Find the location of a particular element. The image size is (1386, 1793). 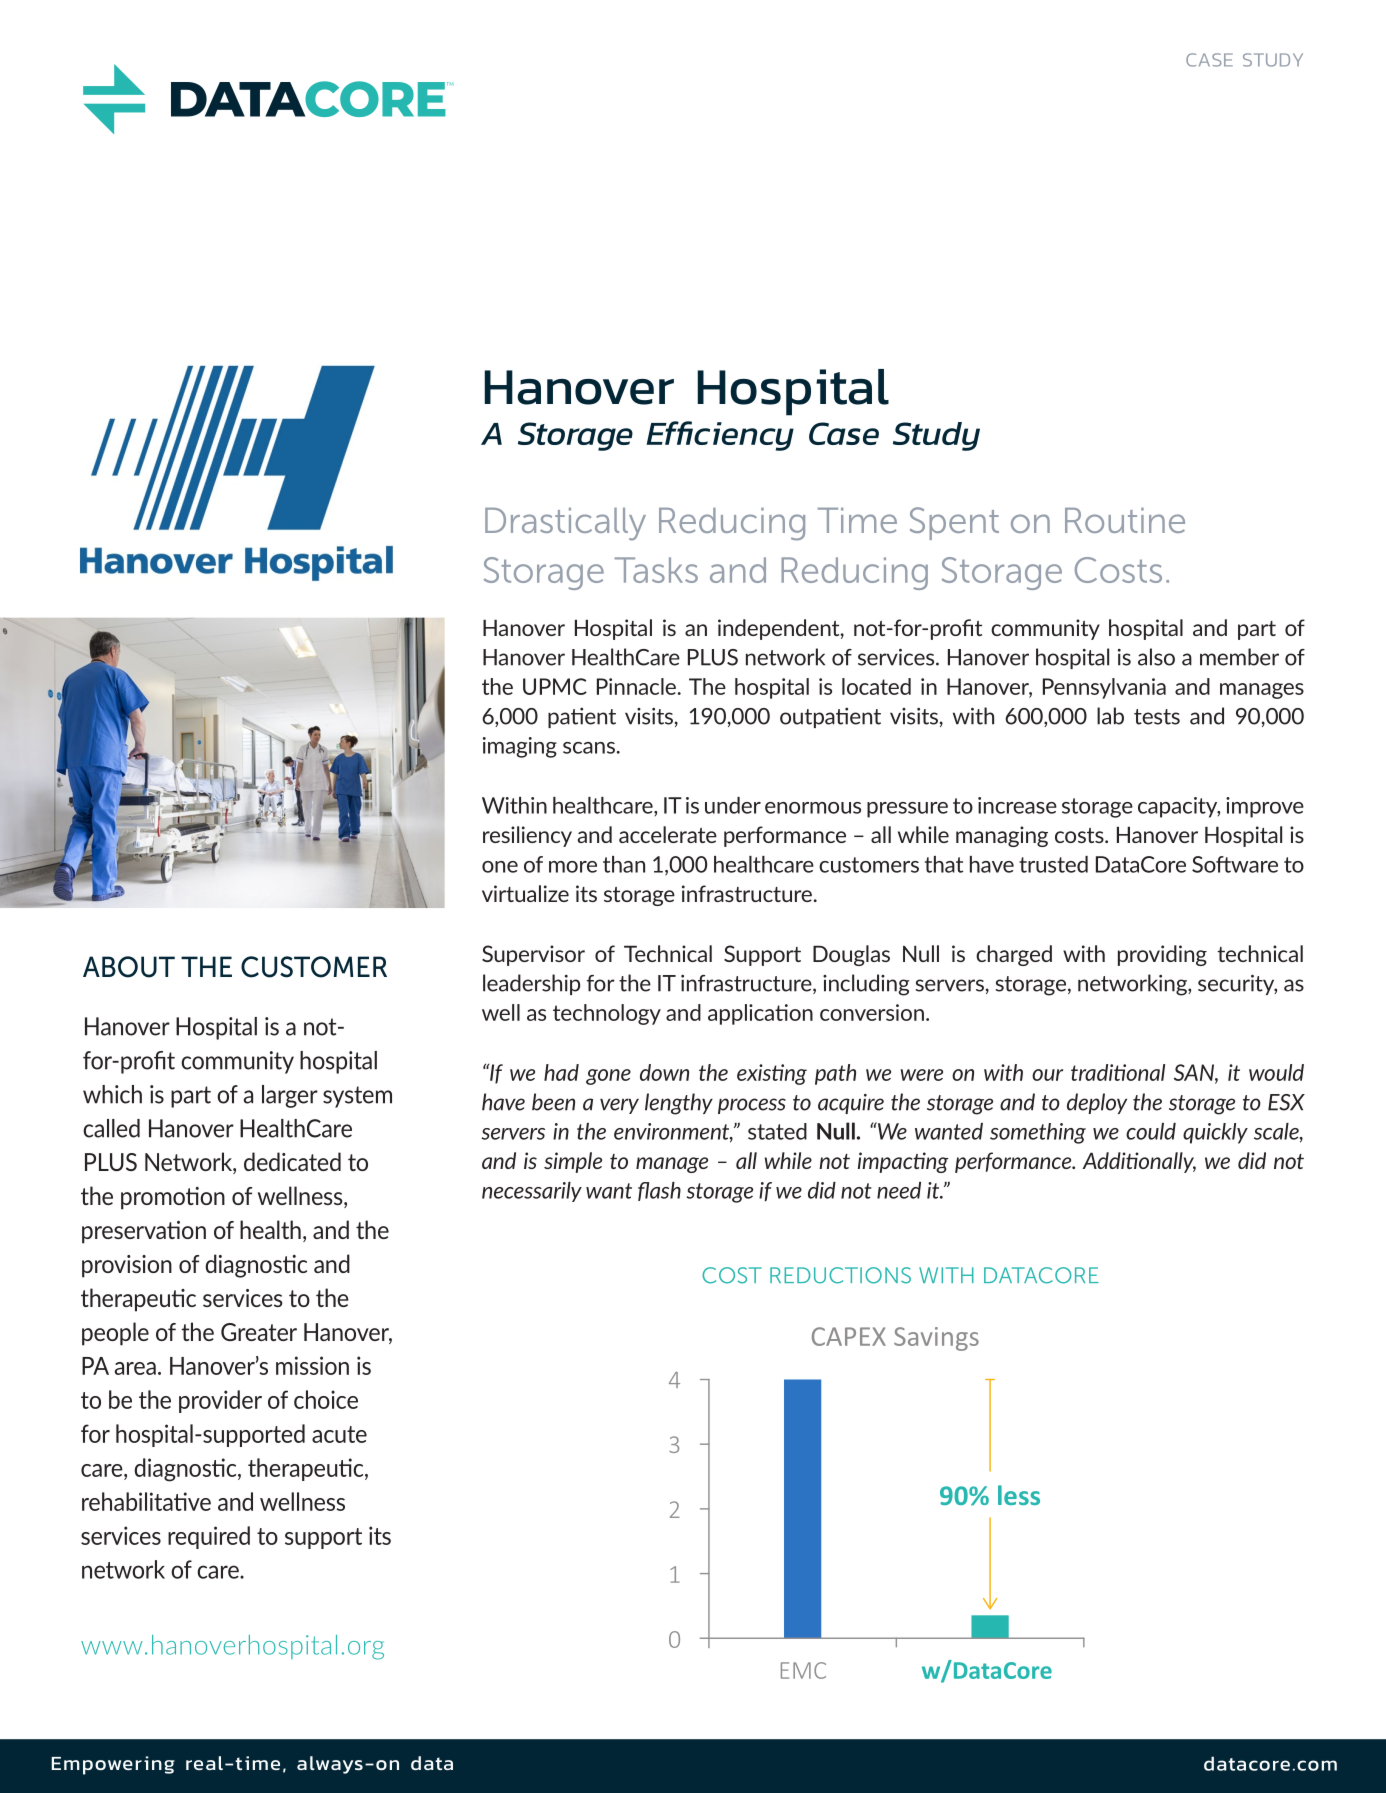

than is located at coordinates (624, 864).
